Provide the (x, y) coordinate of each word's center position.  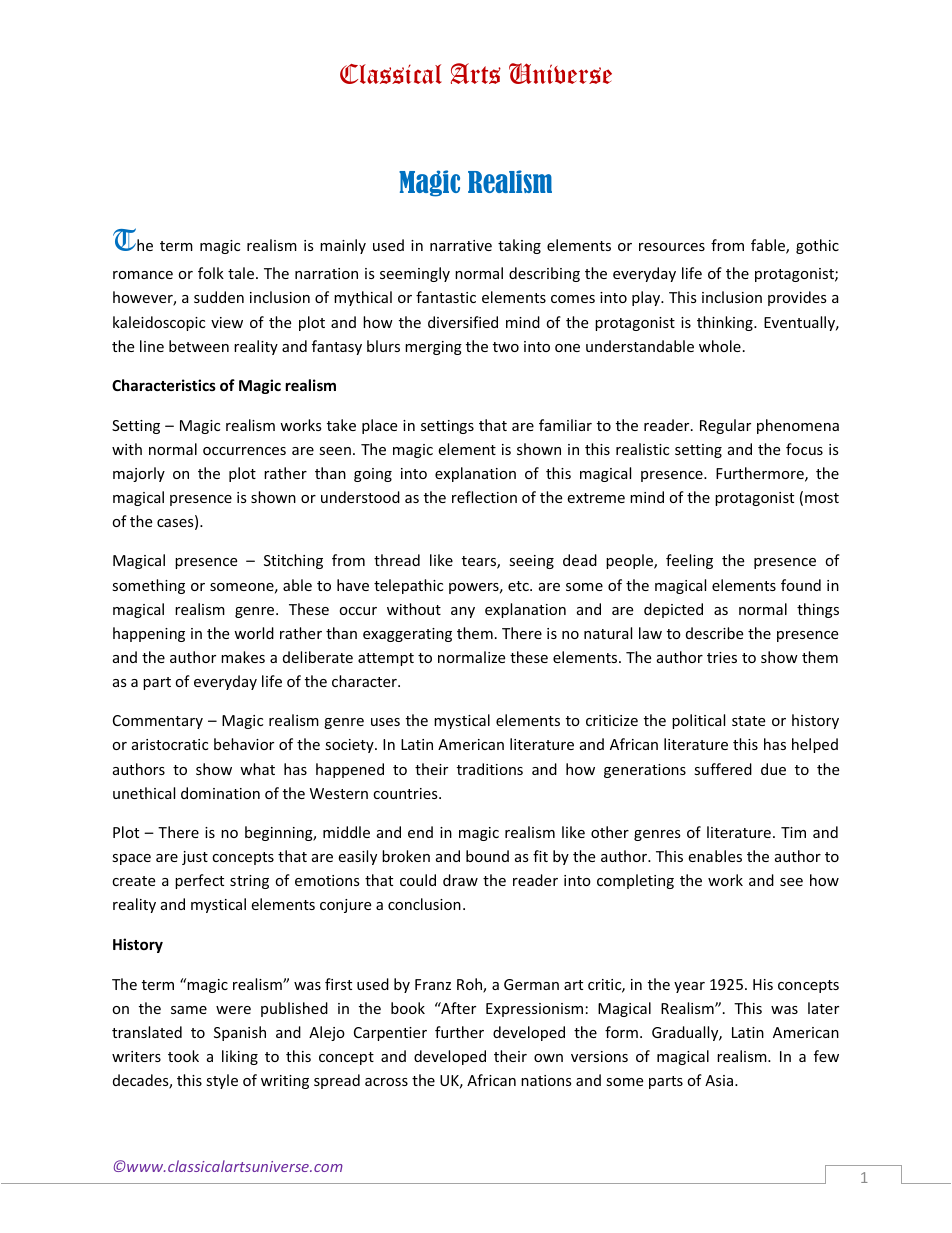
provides (797, 298)
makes (243, 657)
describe (714, 633)
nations (546, 1080)
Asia (720, 1080)
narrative (461, 245)
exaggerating (407, 635)
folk (211, 273)
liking (240, 1057)
